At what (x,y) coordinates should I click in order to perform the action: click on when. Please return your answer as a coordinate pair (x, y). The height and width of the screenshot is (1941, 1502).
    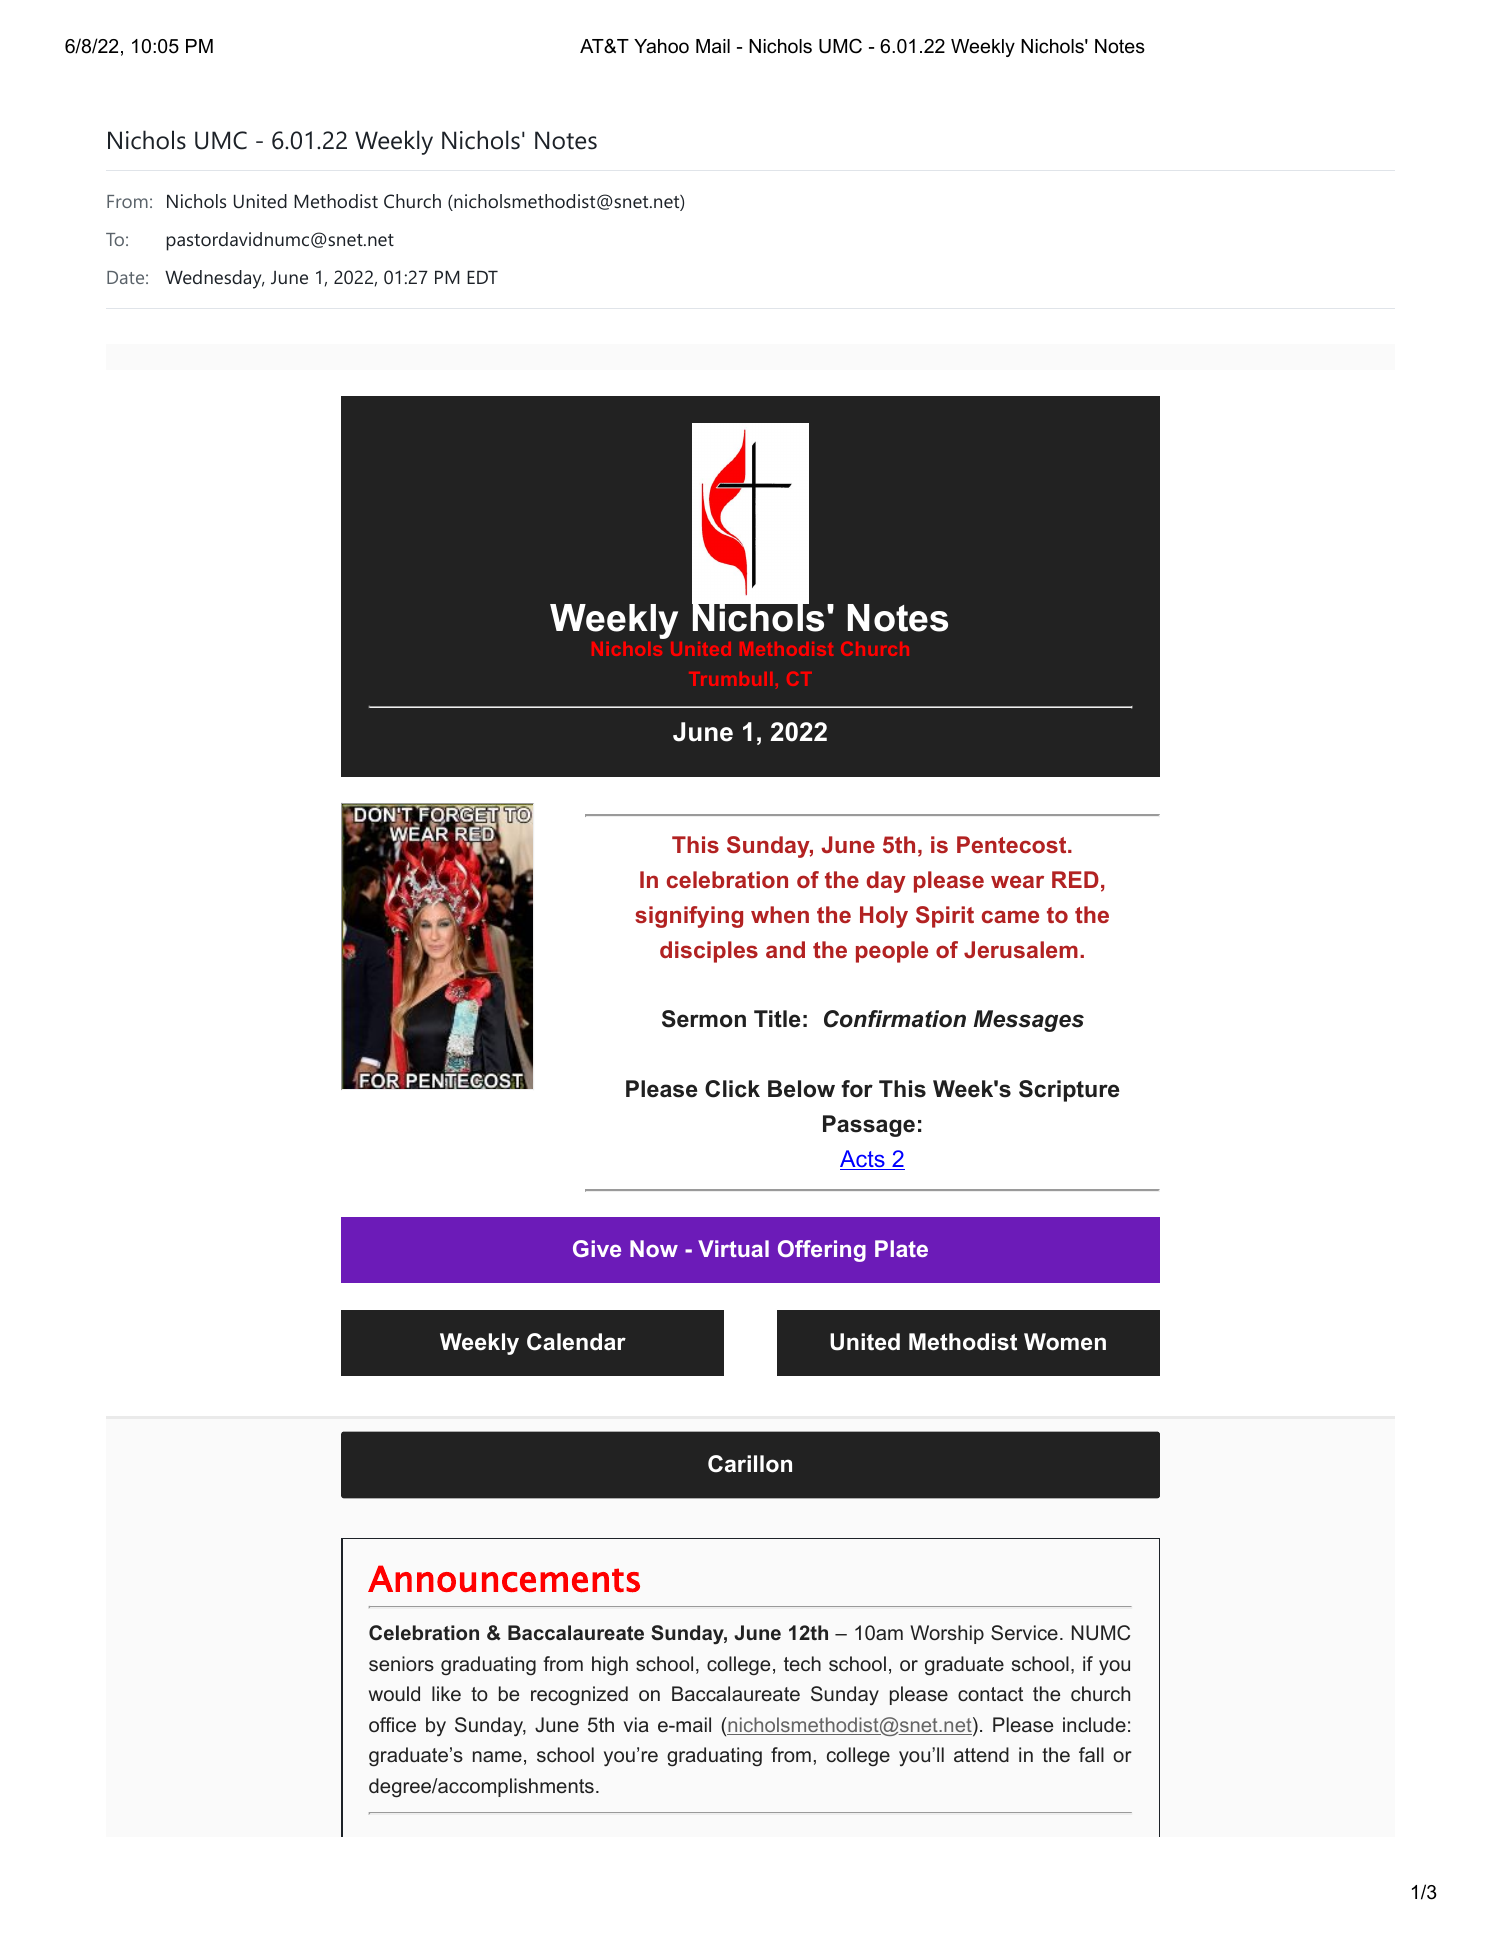
    Looking at the image, I should click on (780, 914).
